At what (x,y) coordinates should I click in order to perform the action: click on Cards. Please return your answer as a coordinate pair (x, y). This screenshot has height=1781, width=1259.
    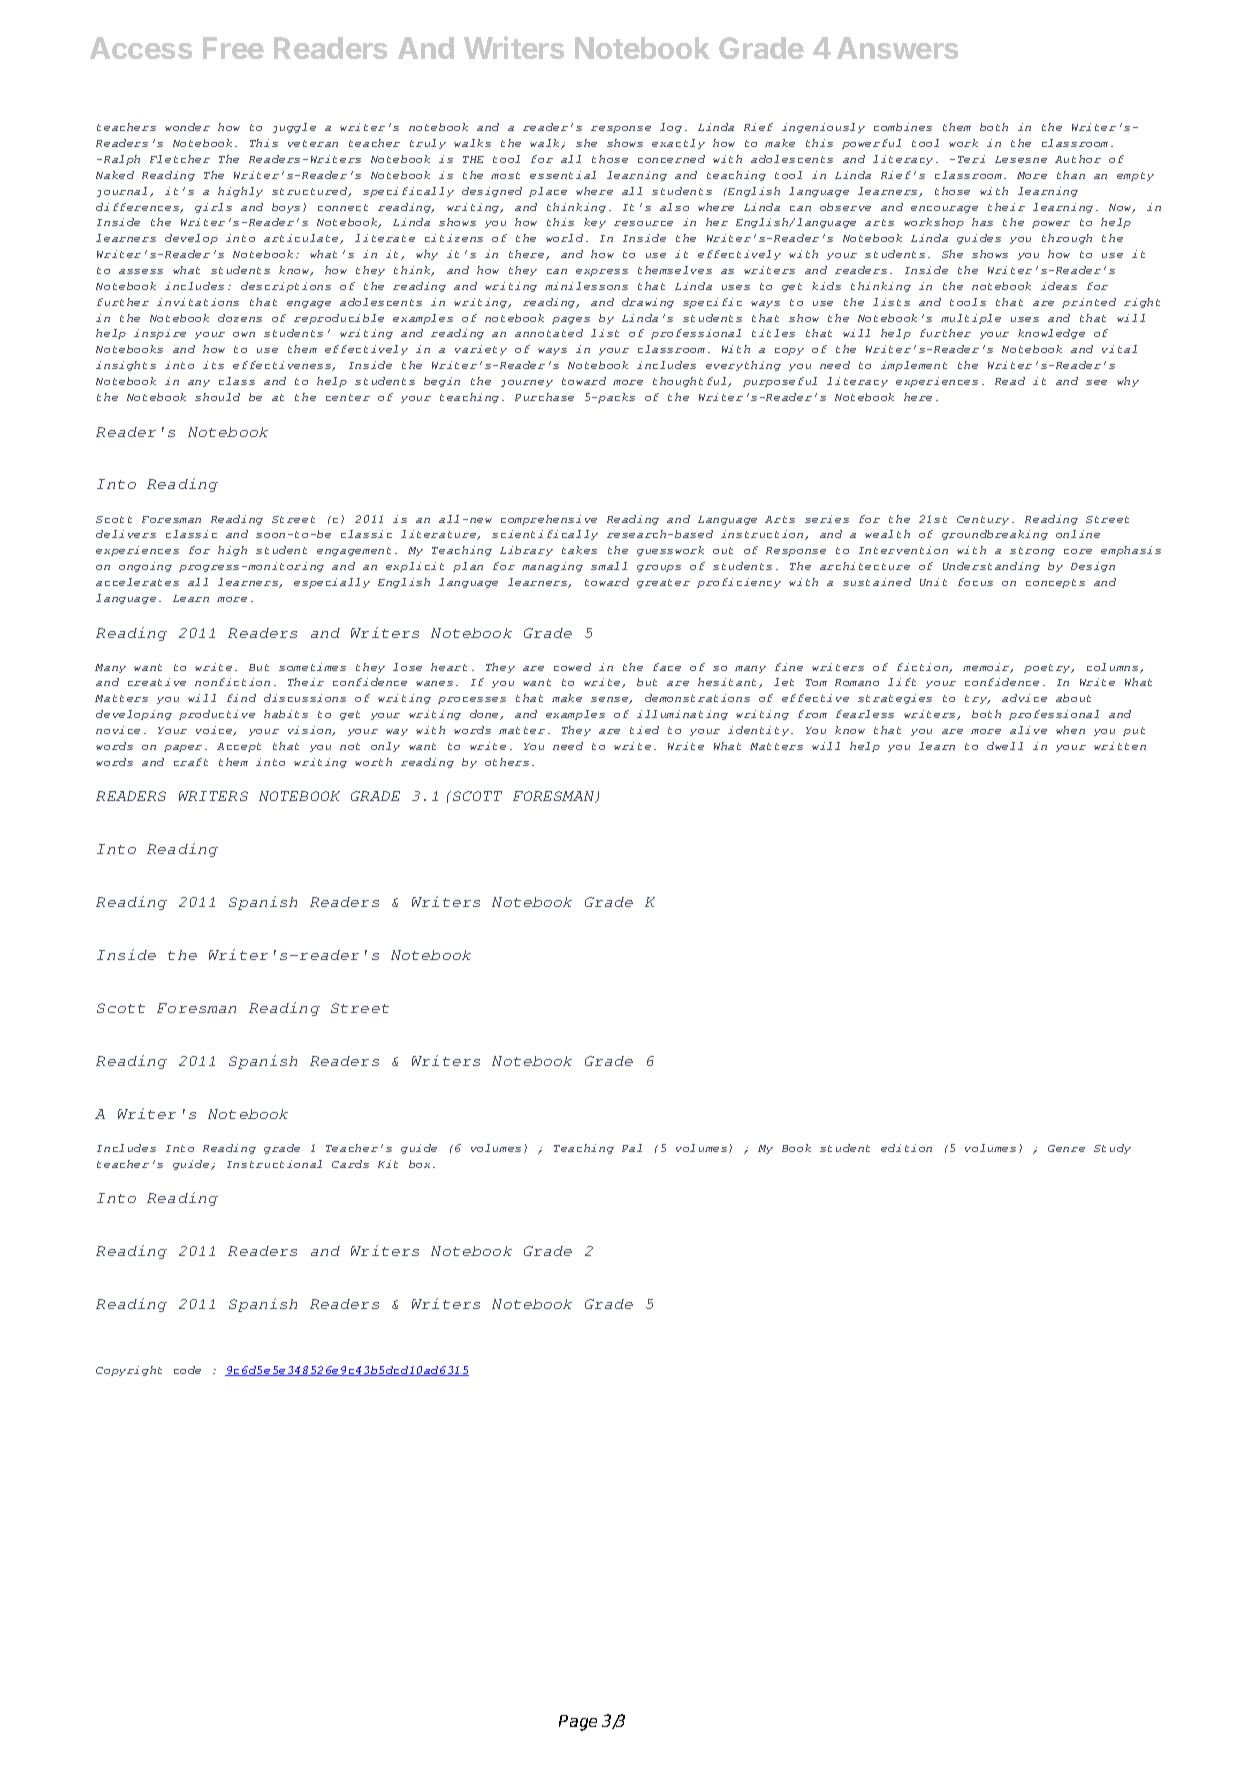
    Looking at the image, I should click on (350, 1164).
